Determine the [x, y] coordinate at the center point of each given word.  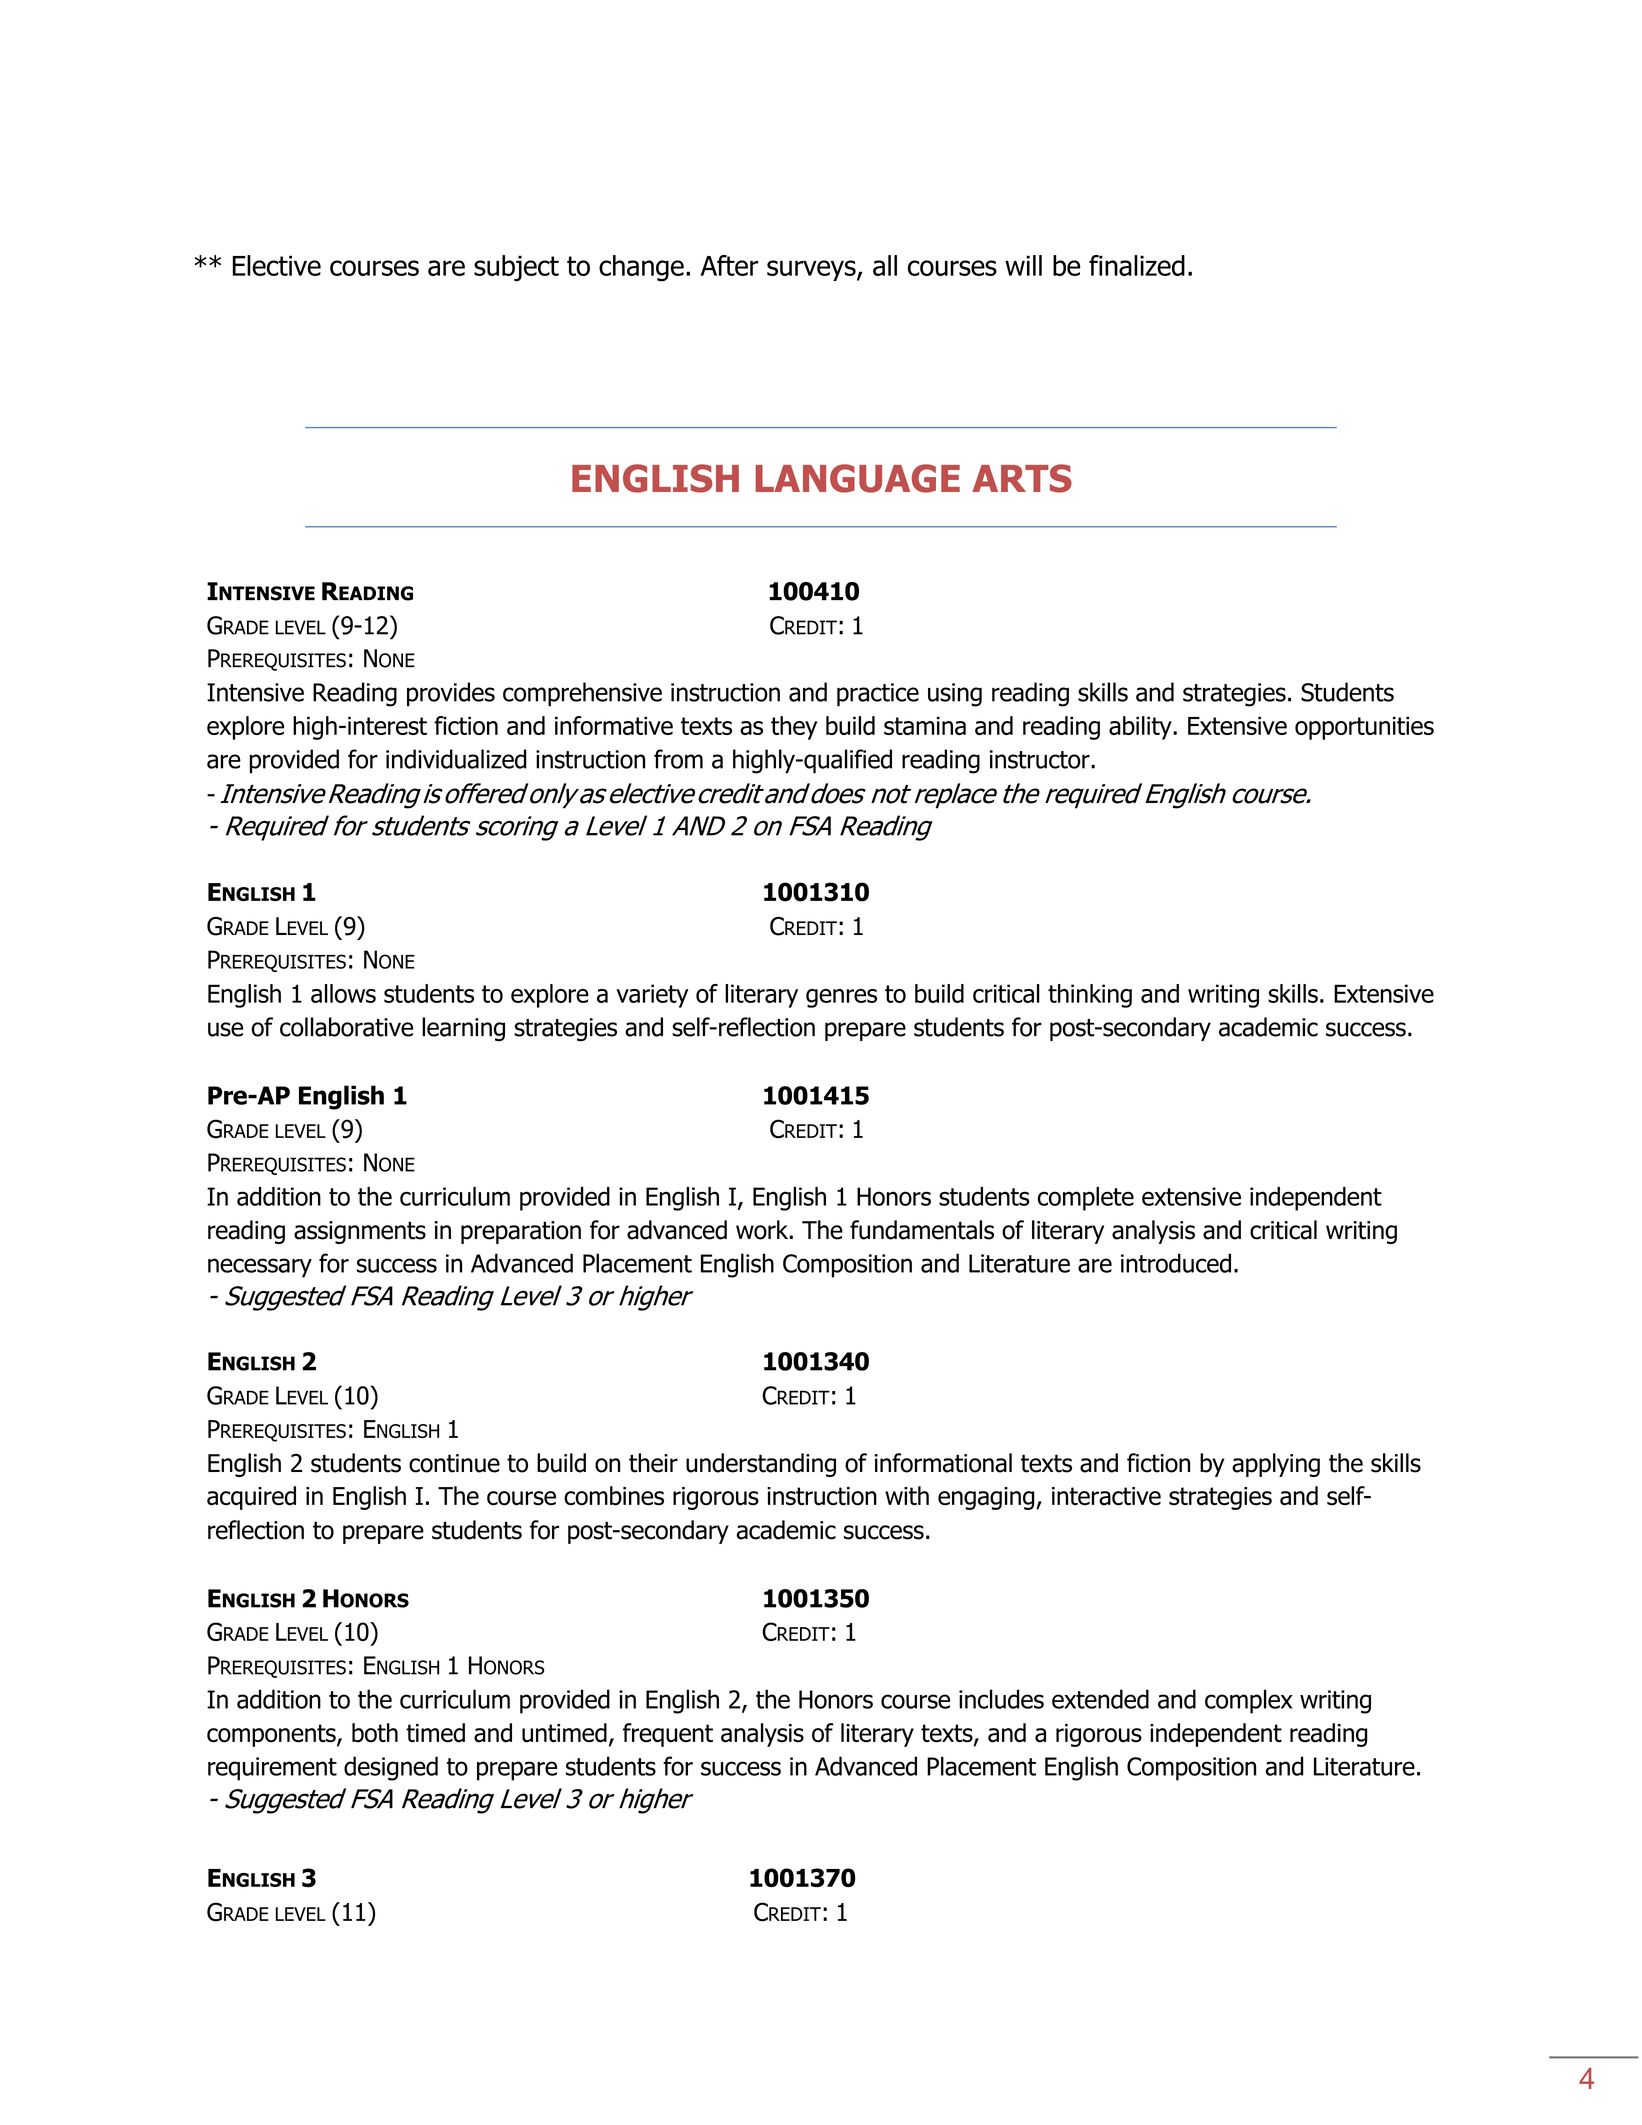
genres [841, 998]
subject [516, 268]
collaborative [346, 1027]
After [729, 265]
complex [1248, 1701]
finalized [1137, 265]
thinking [1090, 996]
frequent [668, 1735]
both [375, 1733]
